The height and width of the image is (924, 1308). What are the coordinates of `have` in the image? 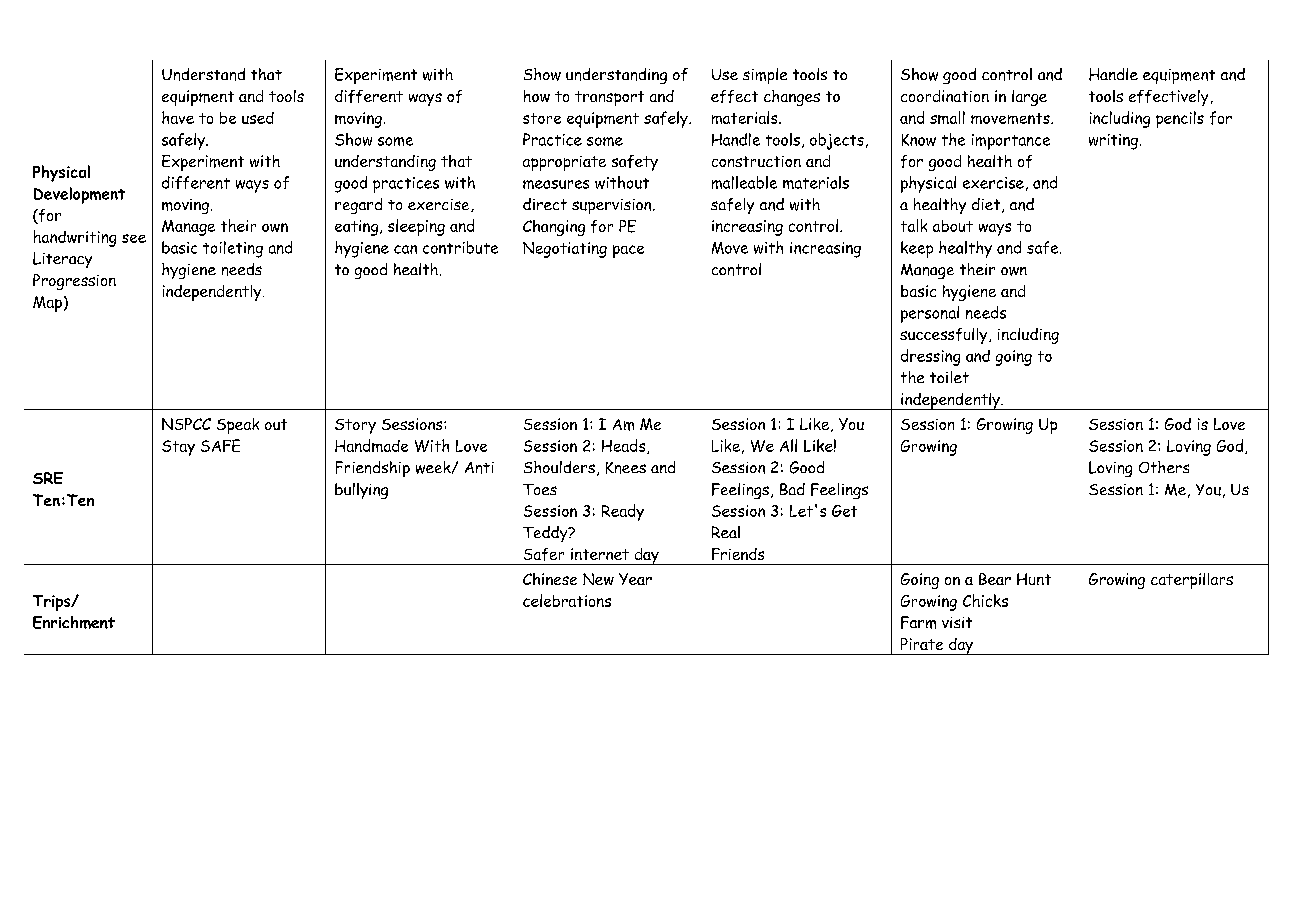 It's located at (178, 117).
